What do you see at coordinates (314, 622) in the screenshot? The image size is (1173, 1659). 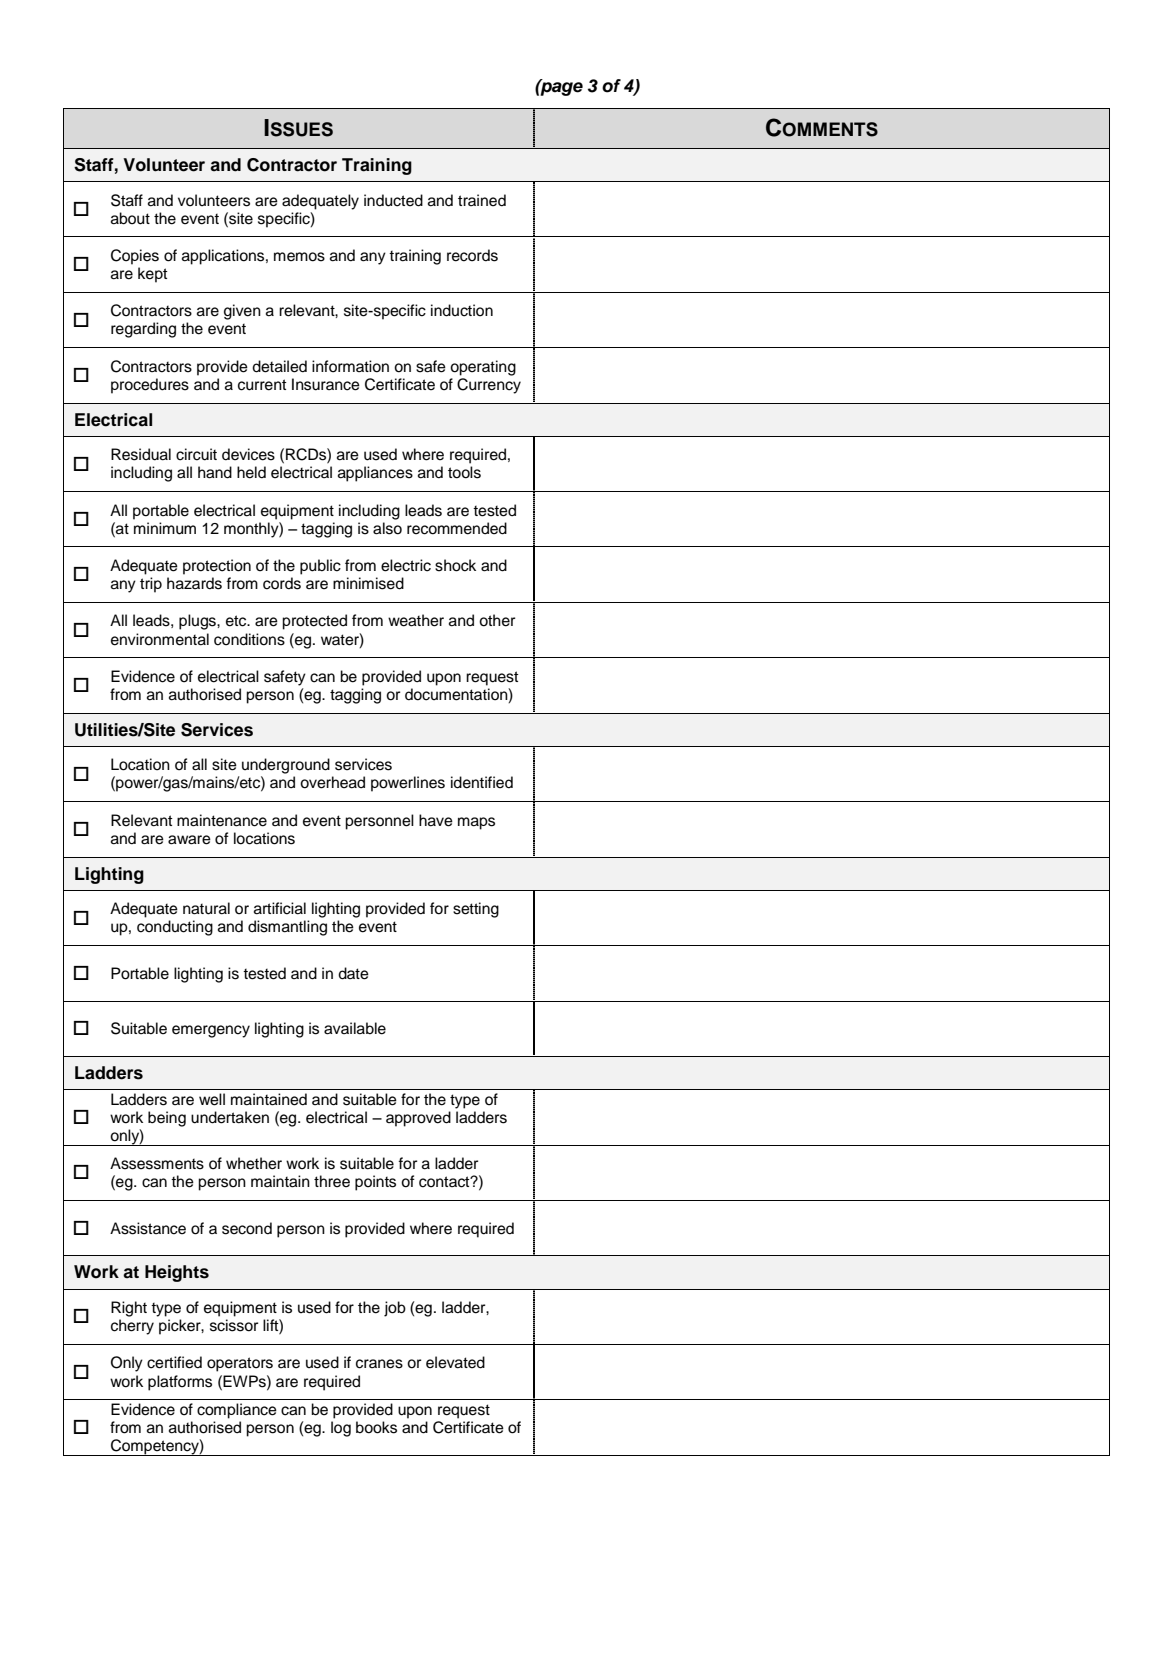 I see `protected` at bounding box center [314, 622].
